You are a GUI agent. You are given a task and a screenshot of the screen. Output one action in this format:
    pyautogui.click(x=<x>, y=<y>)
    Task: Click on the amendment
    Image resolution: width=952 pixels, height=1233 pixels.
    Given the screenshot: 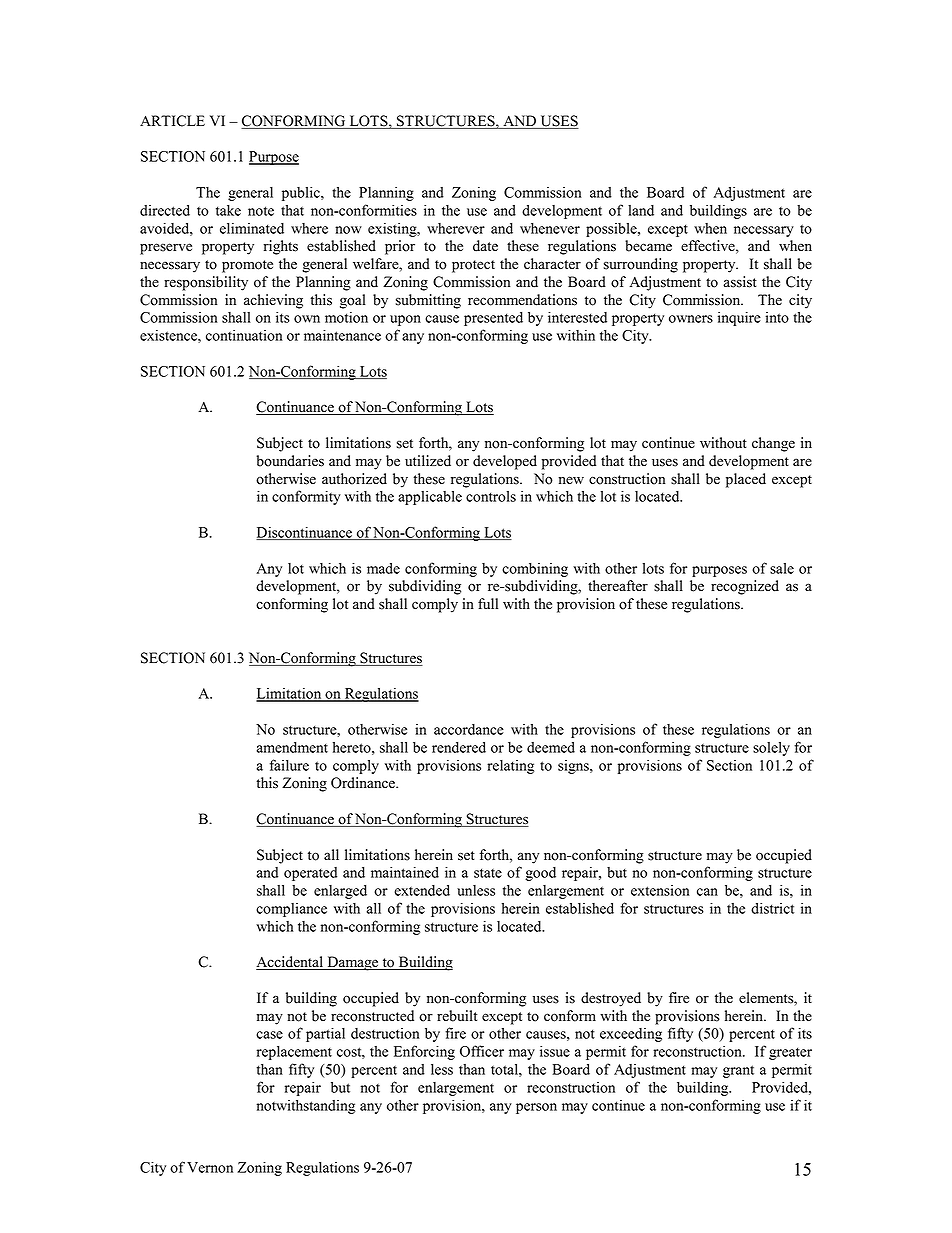 What is the action you would take?
    pyautogui.click(x=292, y=747)
